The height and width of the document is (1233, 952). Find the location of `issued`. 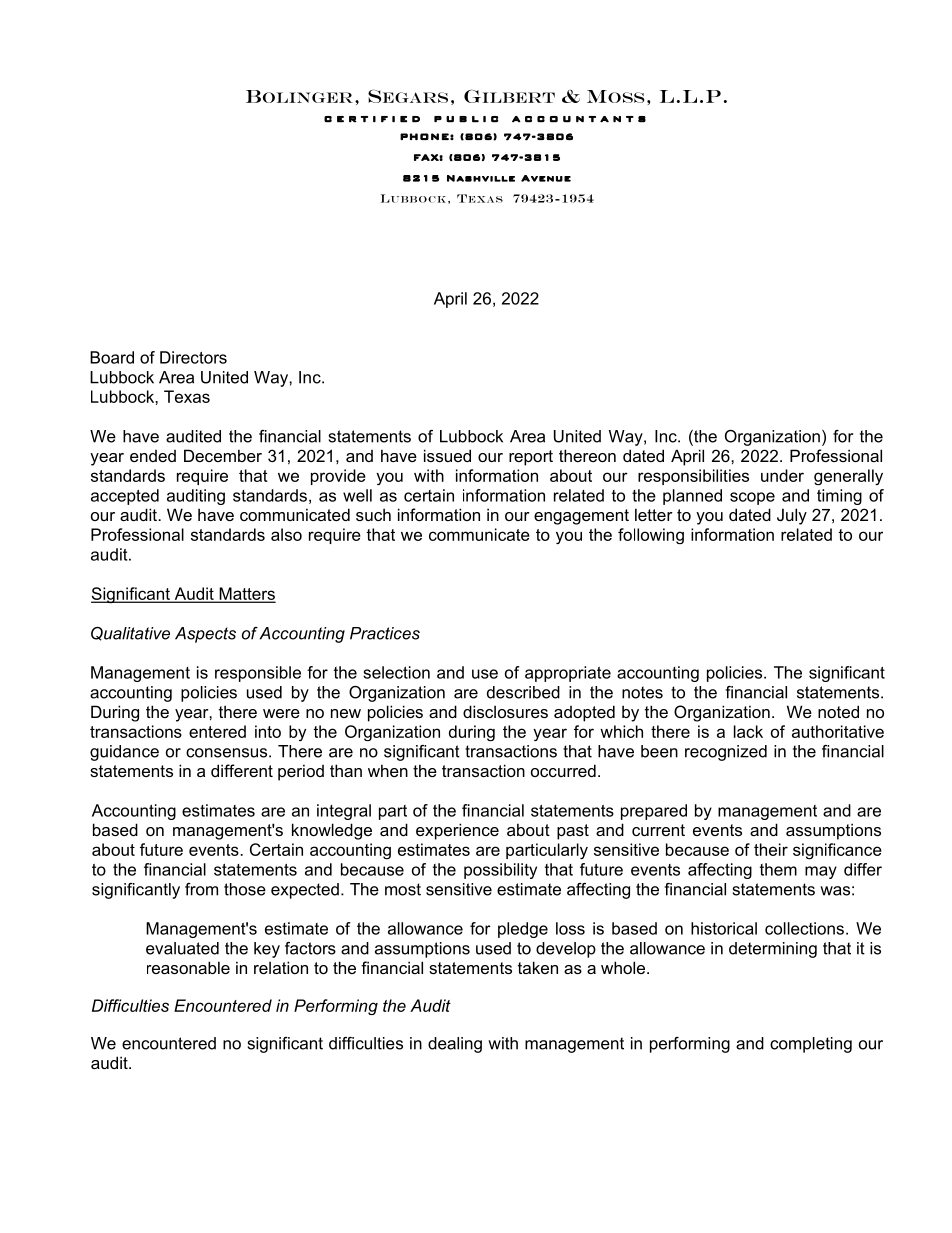

issued is located at coordinates (447, 455).
